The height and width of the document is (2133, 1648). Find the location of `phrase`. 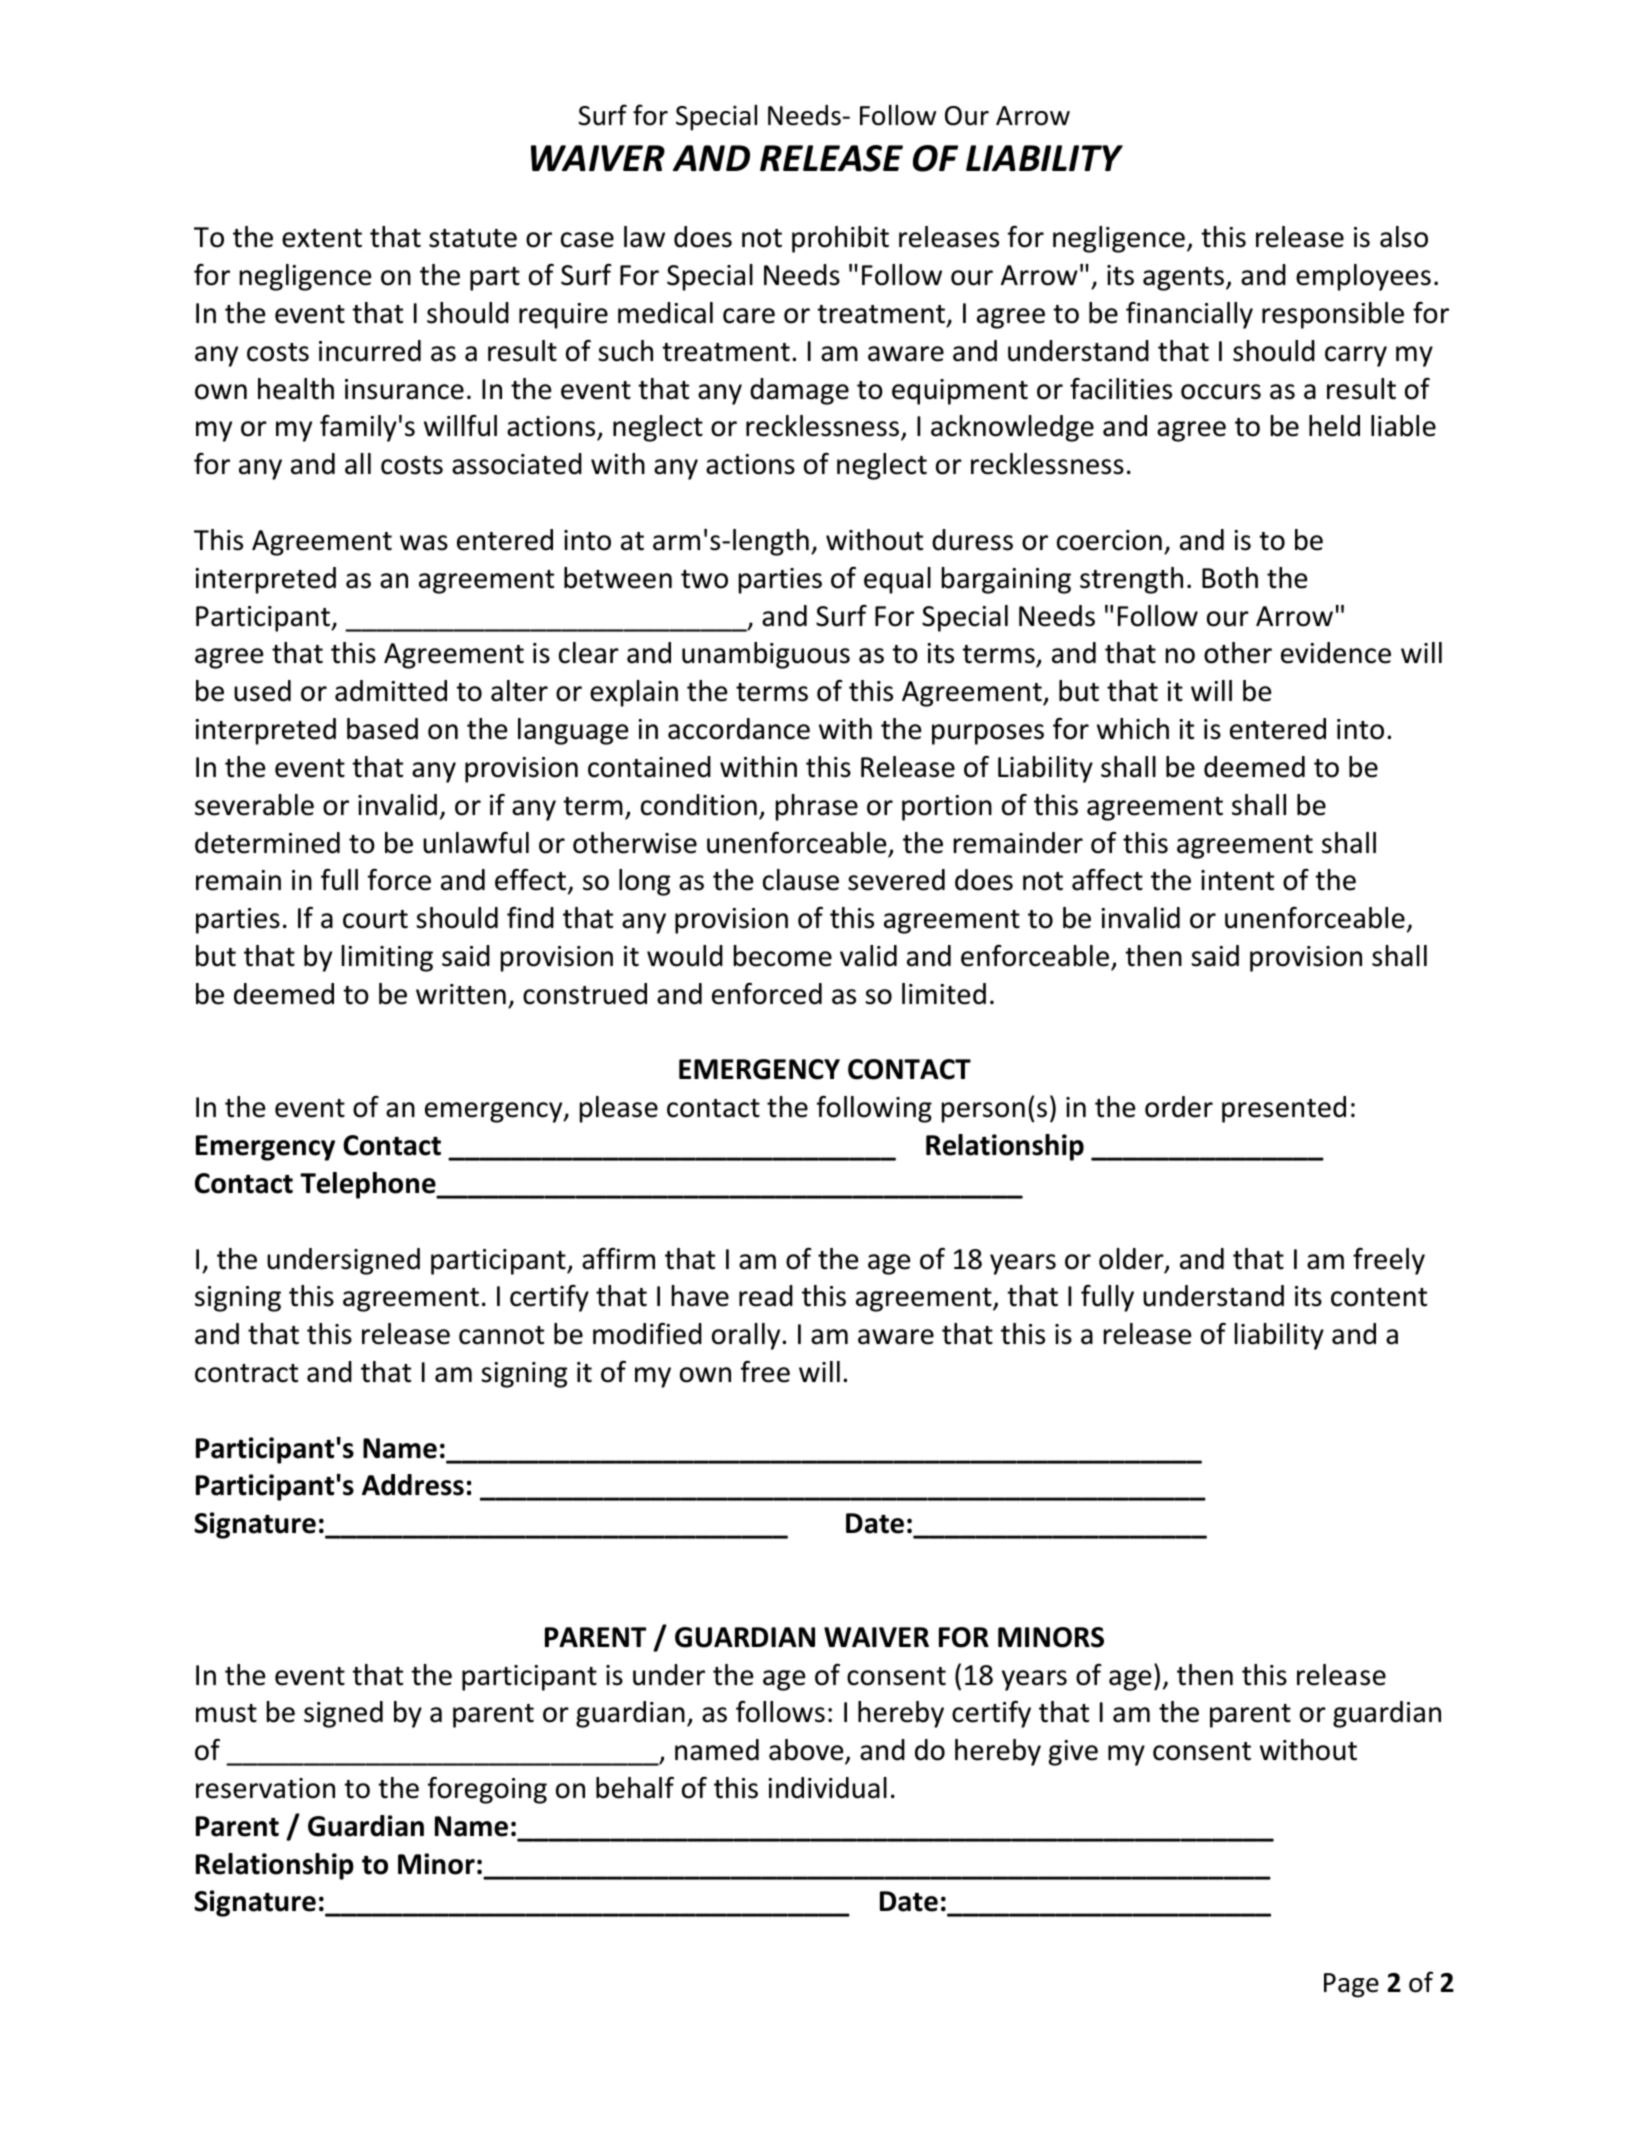

phrase is located at coordinates (817, 807).
